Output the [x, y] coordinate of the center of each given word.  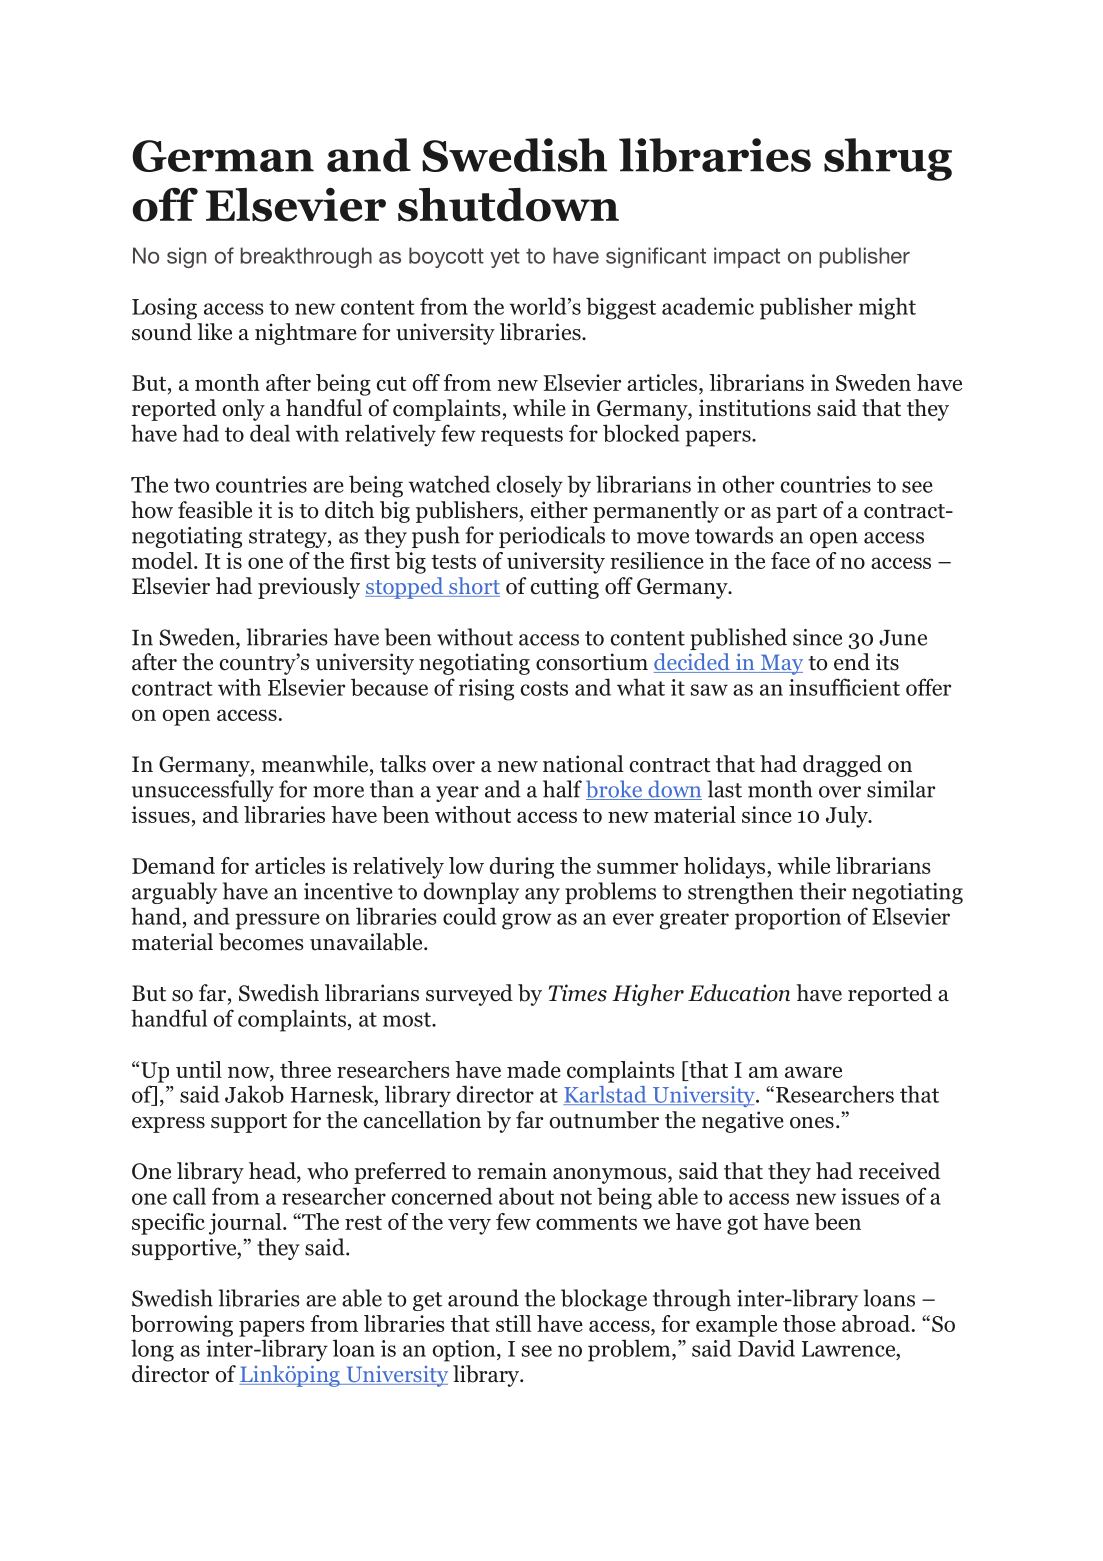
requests [522, 436]
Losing [164, 309]
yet [505, 258]
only [244, 410]
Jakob [254, 1094]
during [522, 868]
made [534, 1069]
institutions [755, 408]
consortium [592, 662]
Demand [173, 865]
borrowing [182, 1326]
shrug [888, 159]
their [822, 891]
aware [813, 1072]
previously [309, 588]
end [852, 662]
